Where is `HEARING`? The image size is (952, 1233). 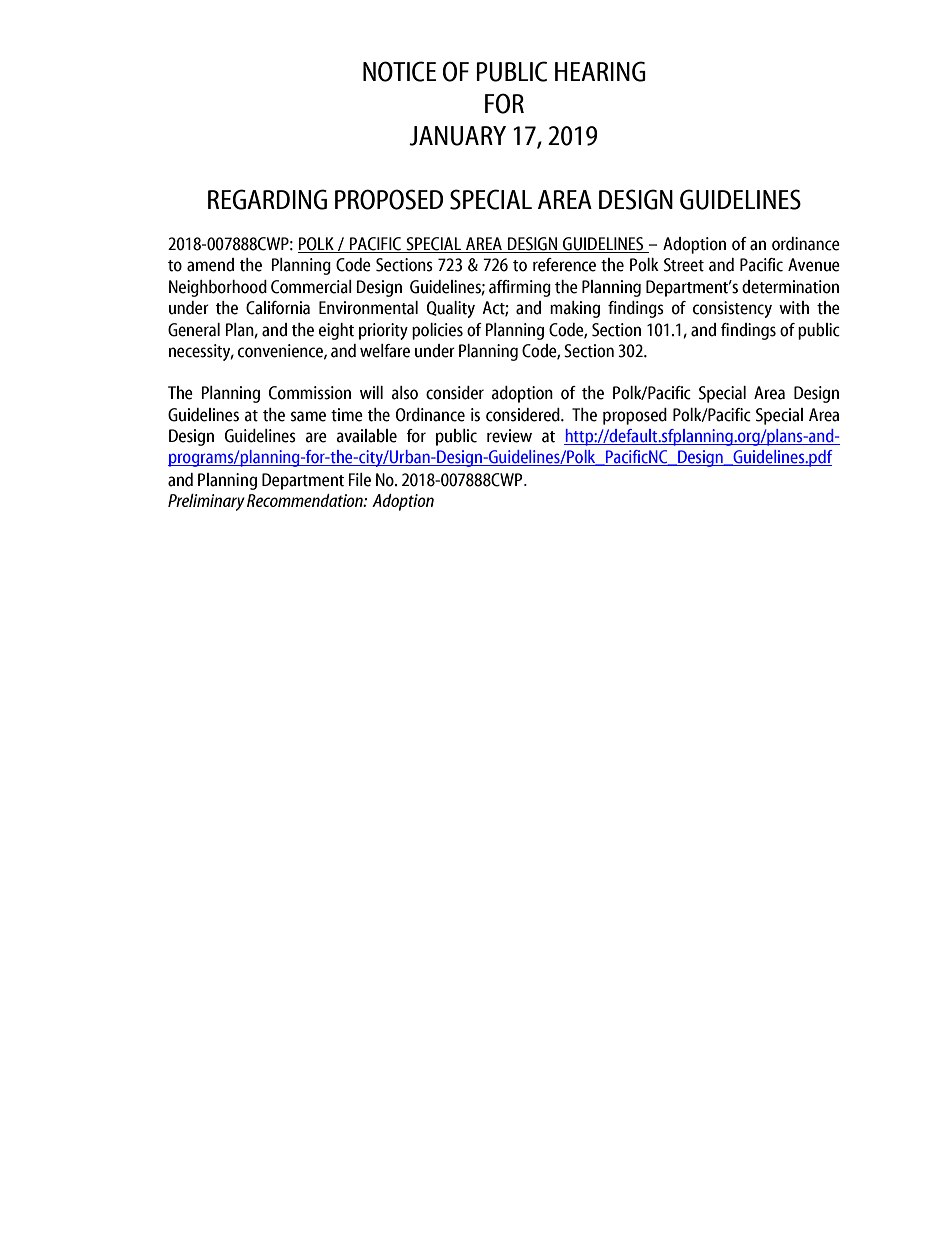 HEARING is located at coordinates (600, 71).
